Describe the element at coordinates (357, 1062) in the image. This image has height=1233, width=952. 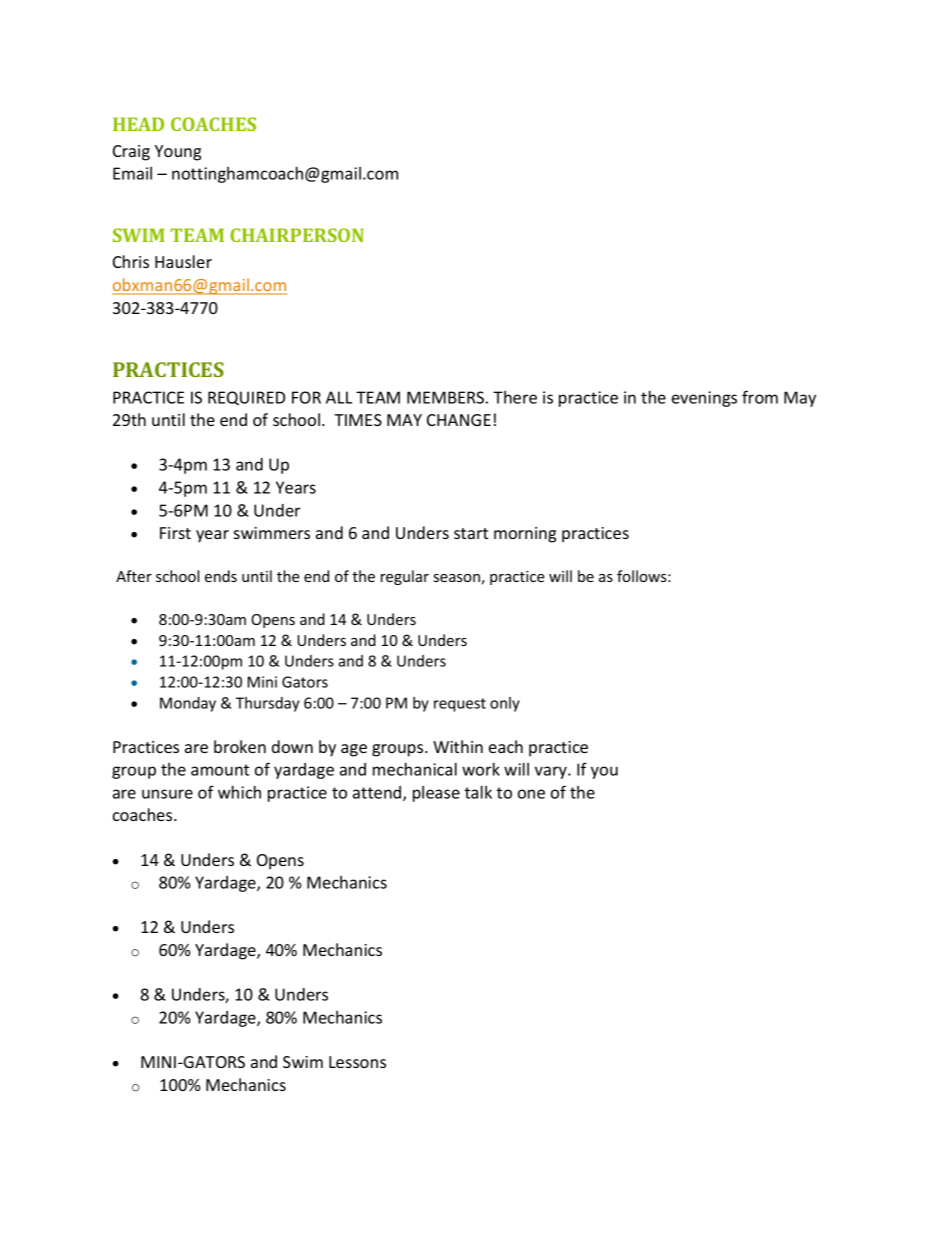
I see `Lessons` at that location.
